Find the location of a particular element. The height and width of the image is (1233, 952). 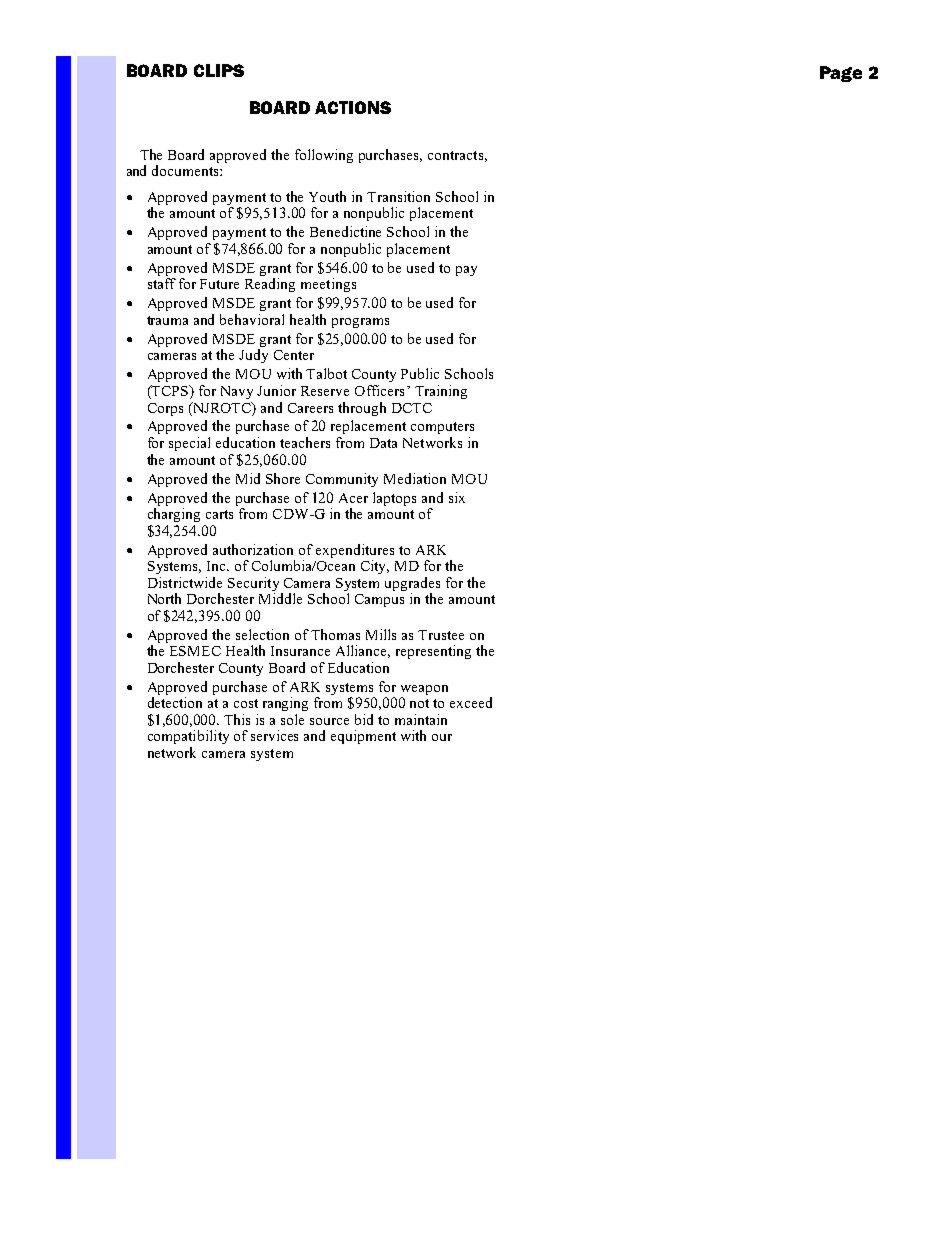

Page is located at coordinates (841, 74).
